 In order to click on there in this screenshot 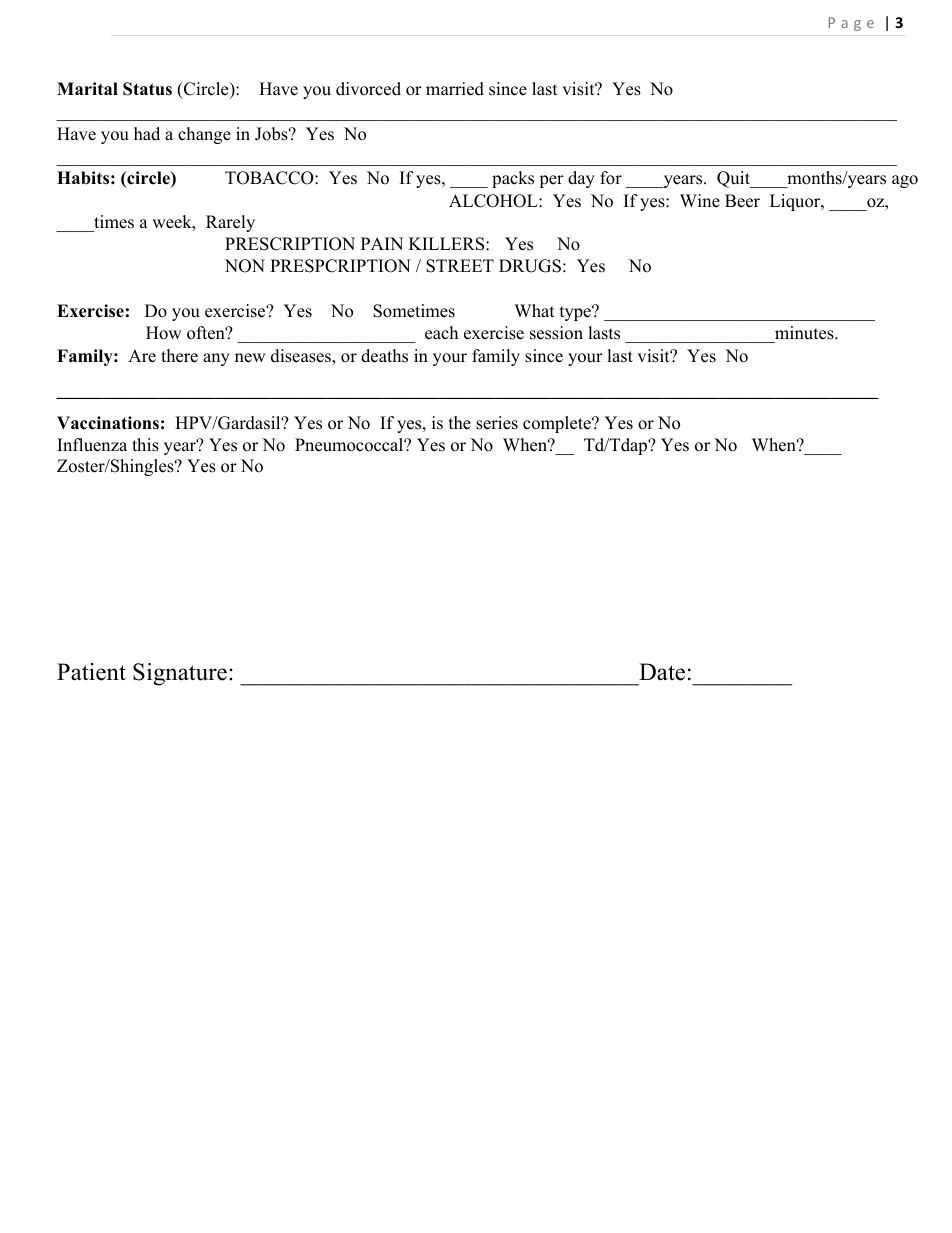, I will do `click(179, 356)`.
